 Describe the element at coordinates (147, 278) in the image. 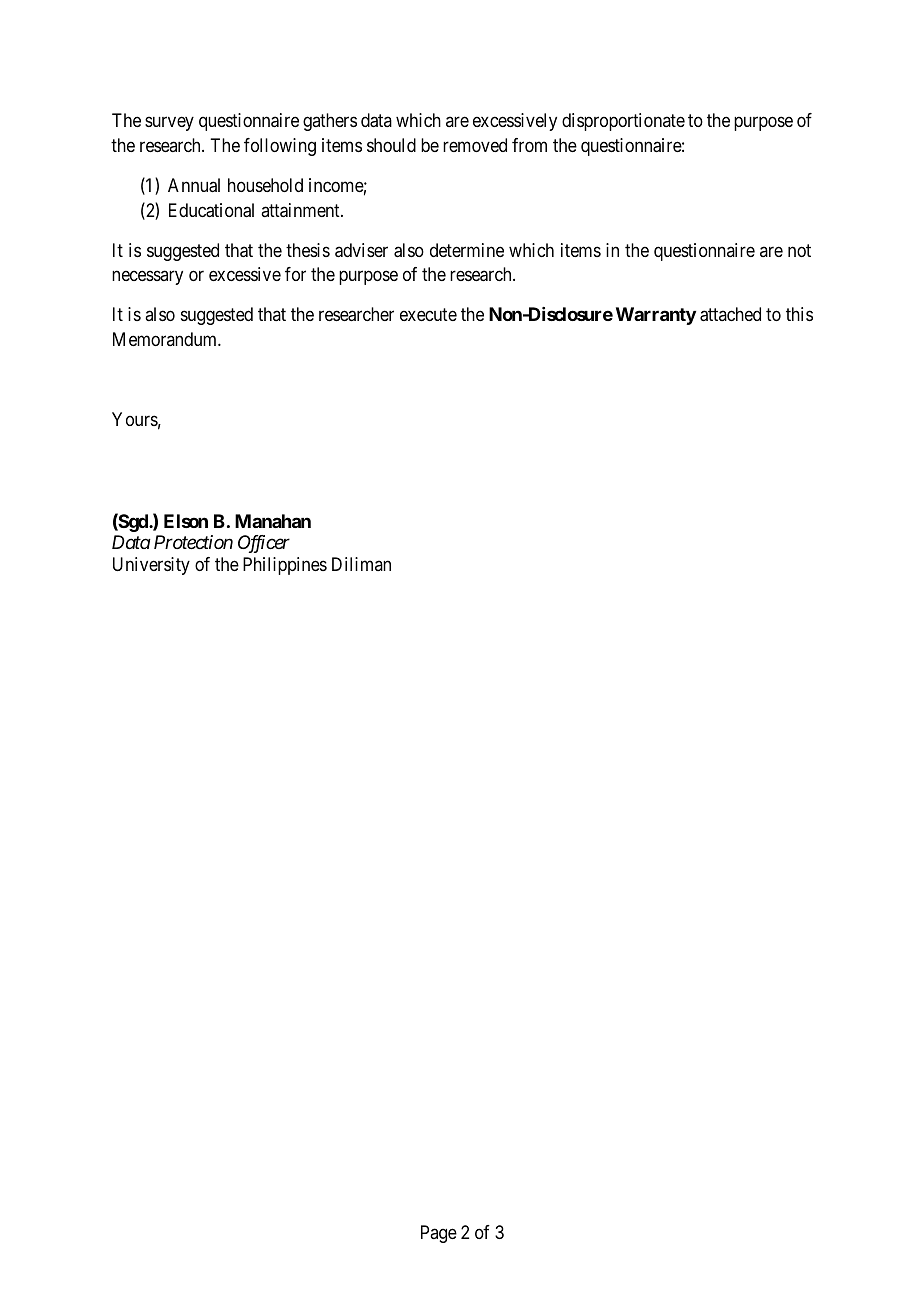

I see `necessary` at that location.
